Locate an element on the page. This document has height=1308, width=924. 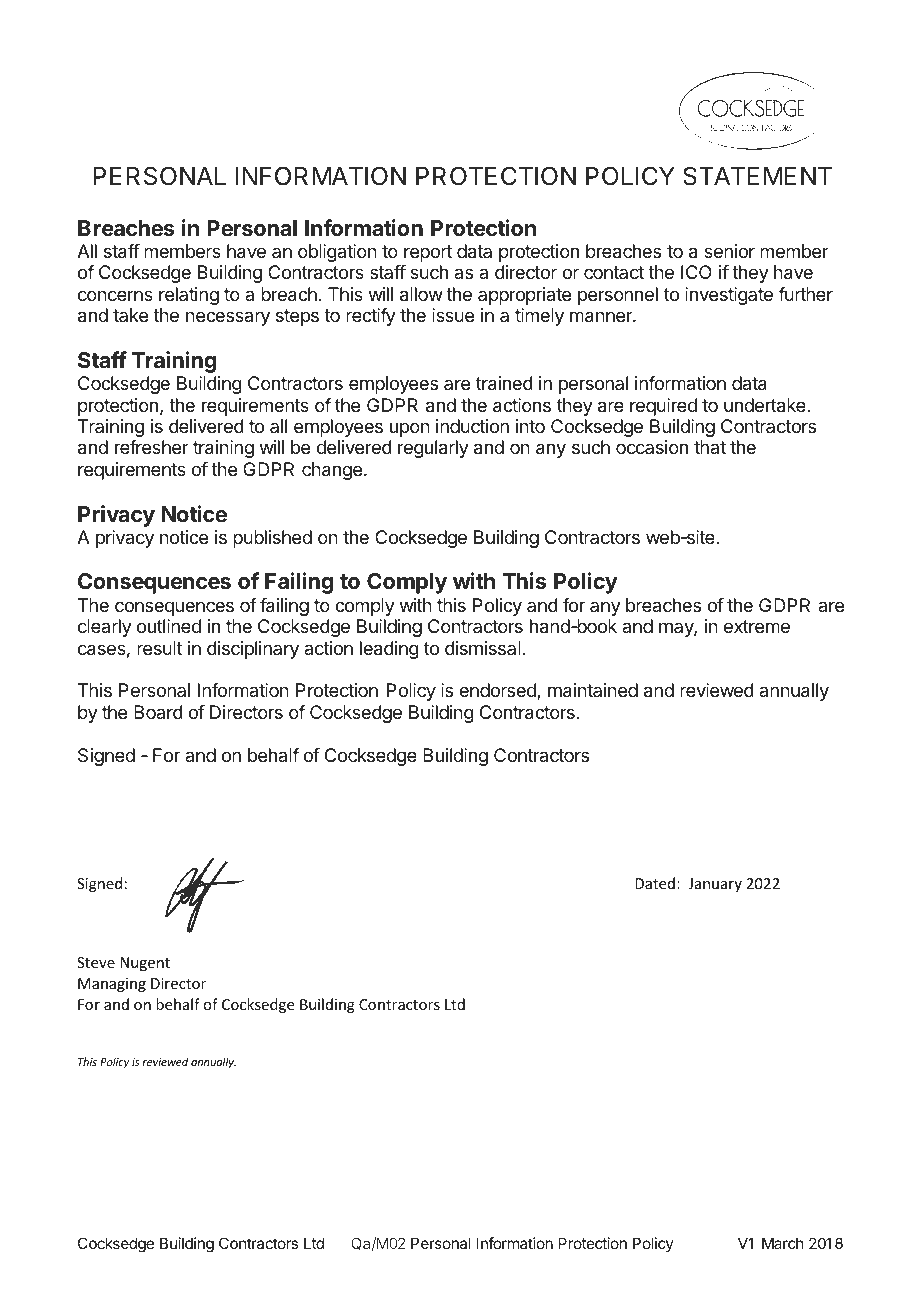
STATEMENT is located at coordinates (757, 176).
